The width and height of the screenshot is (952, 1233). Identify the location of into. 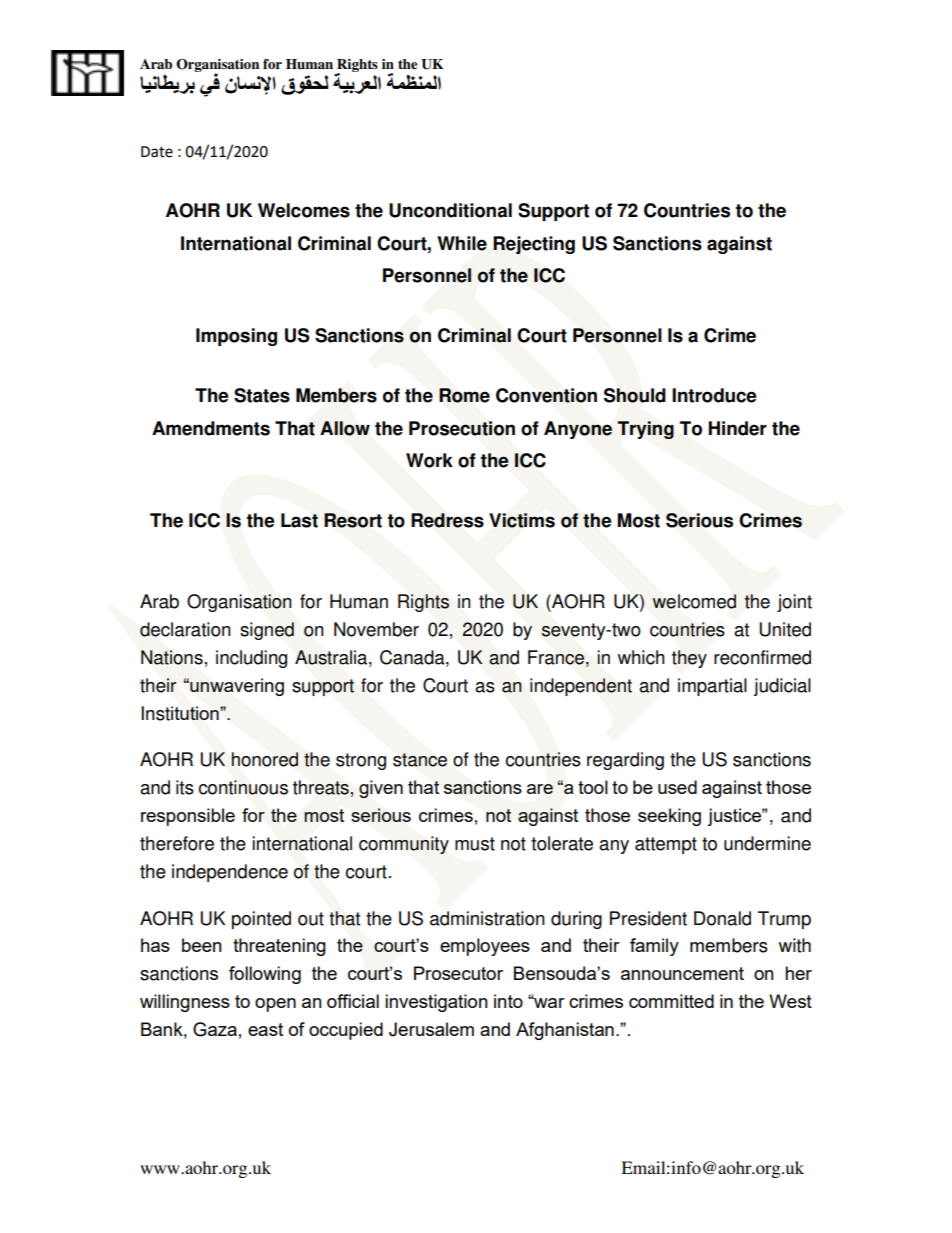
(508, 1001).
